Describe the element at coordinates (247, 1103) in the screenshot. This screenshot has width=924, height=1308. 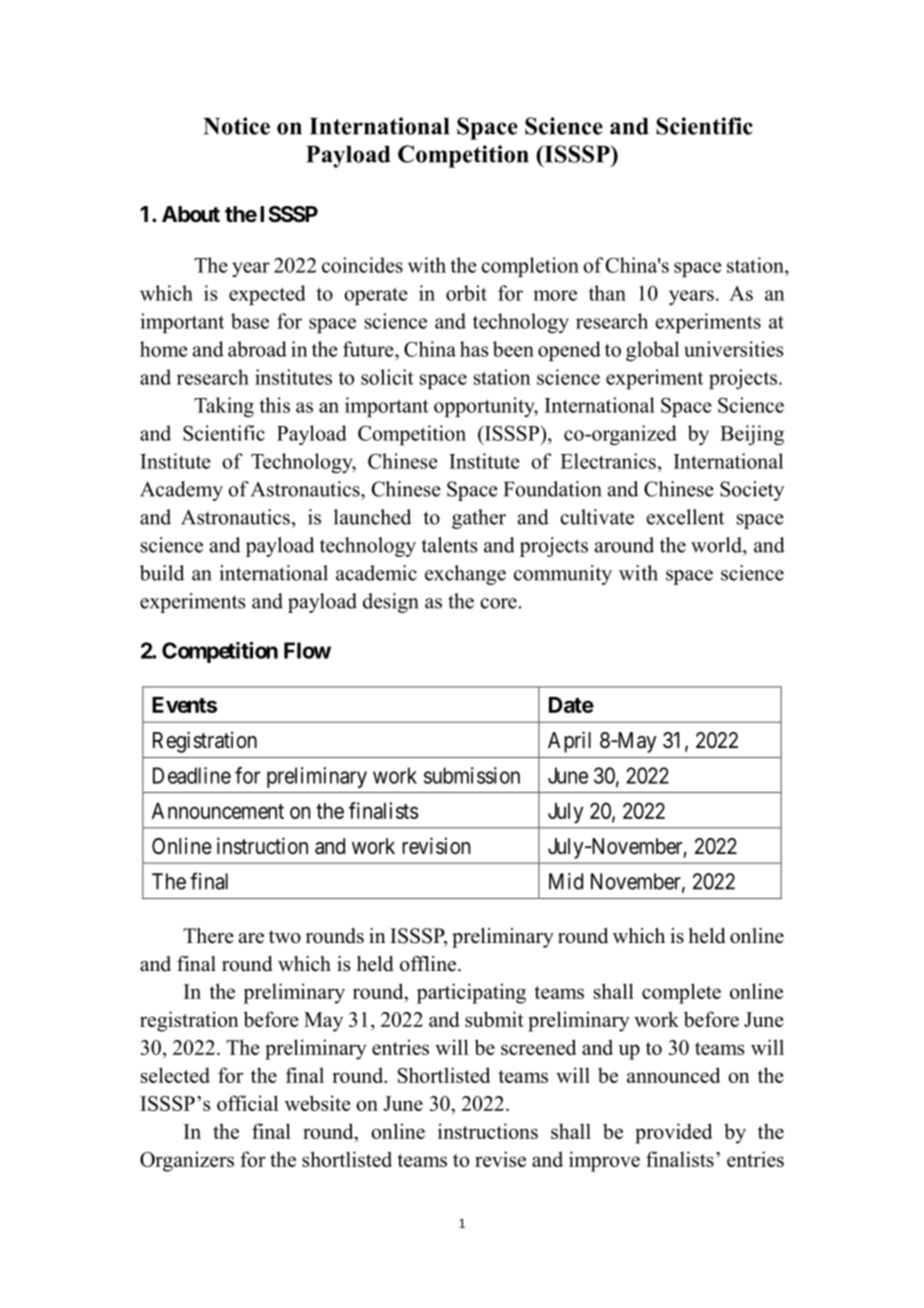
I see `official` at that location.
